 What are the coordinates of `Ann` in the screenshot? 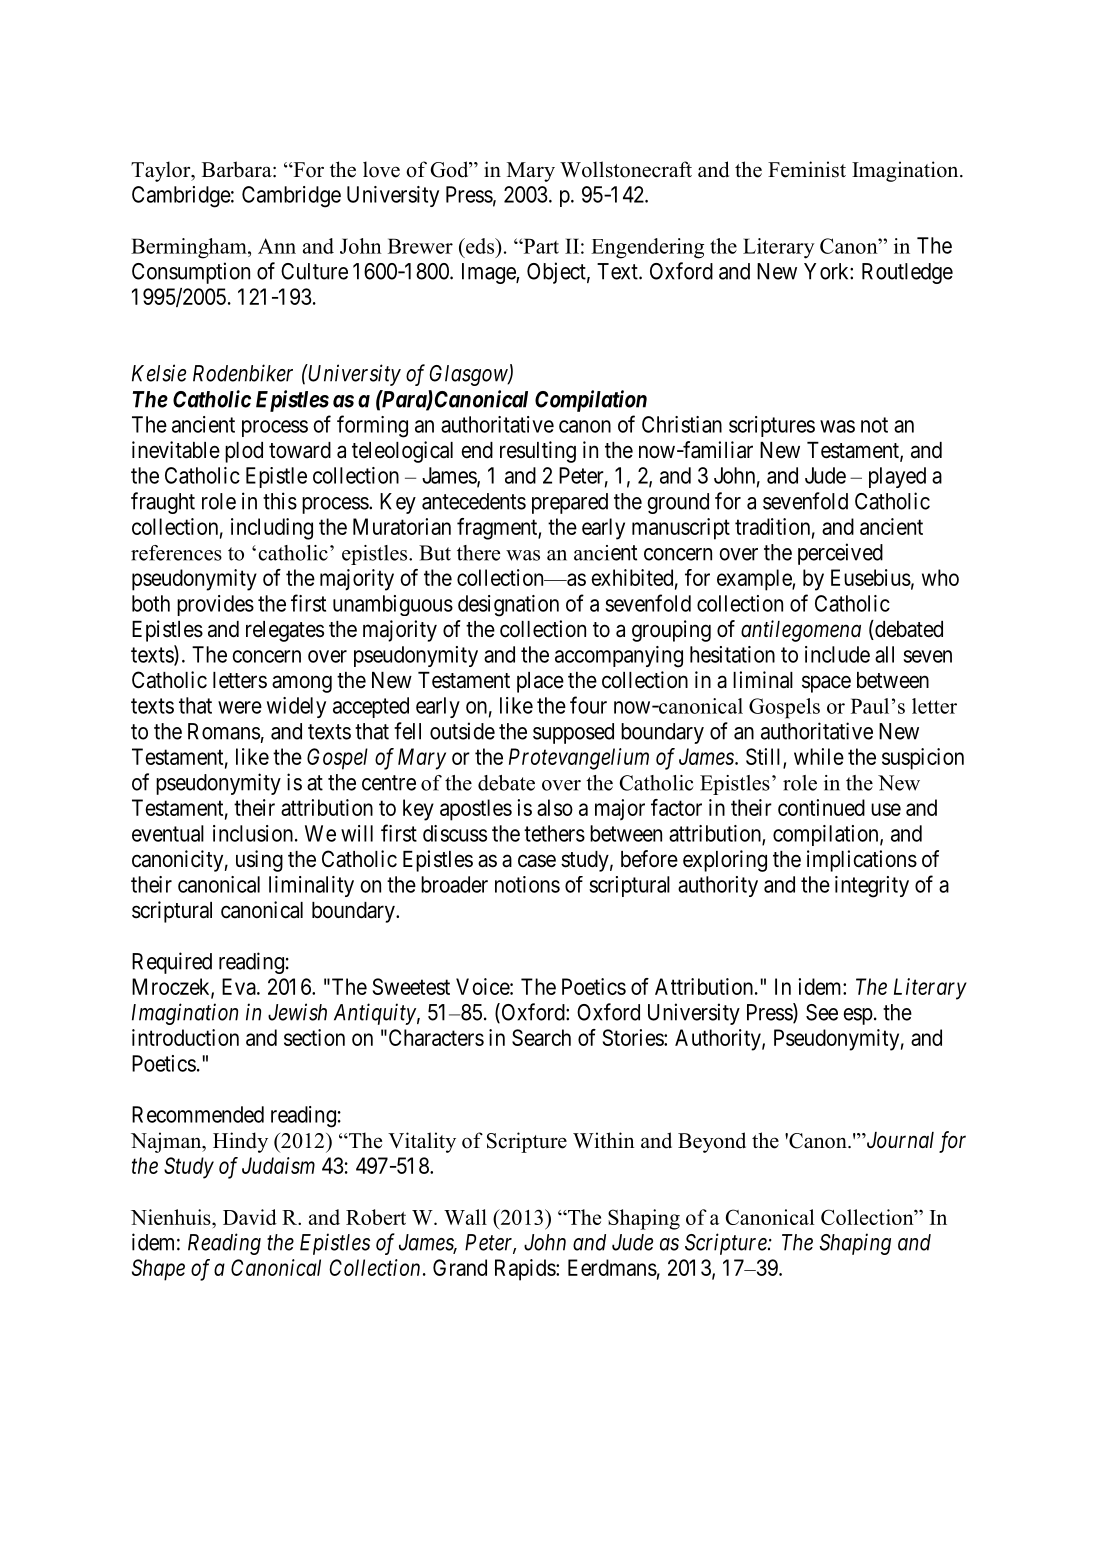 It's located at (277, 246).
